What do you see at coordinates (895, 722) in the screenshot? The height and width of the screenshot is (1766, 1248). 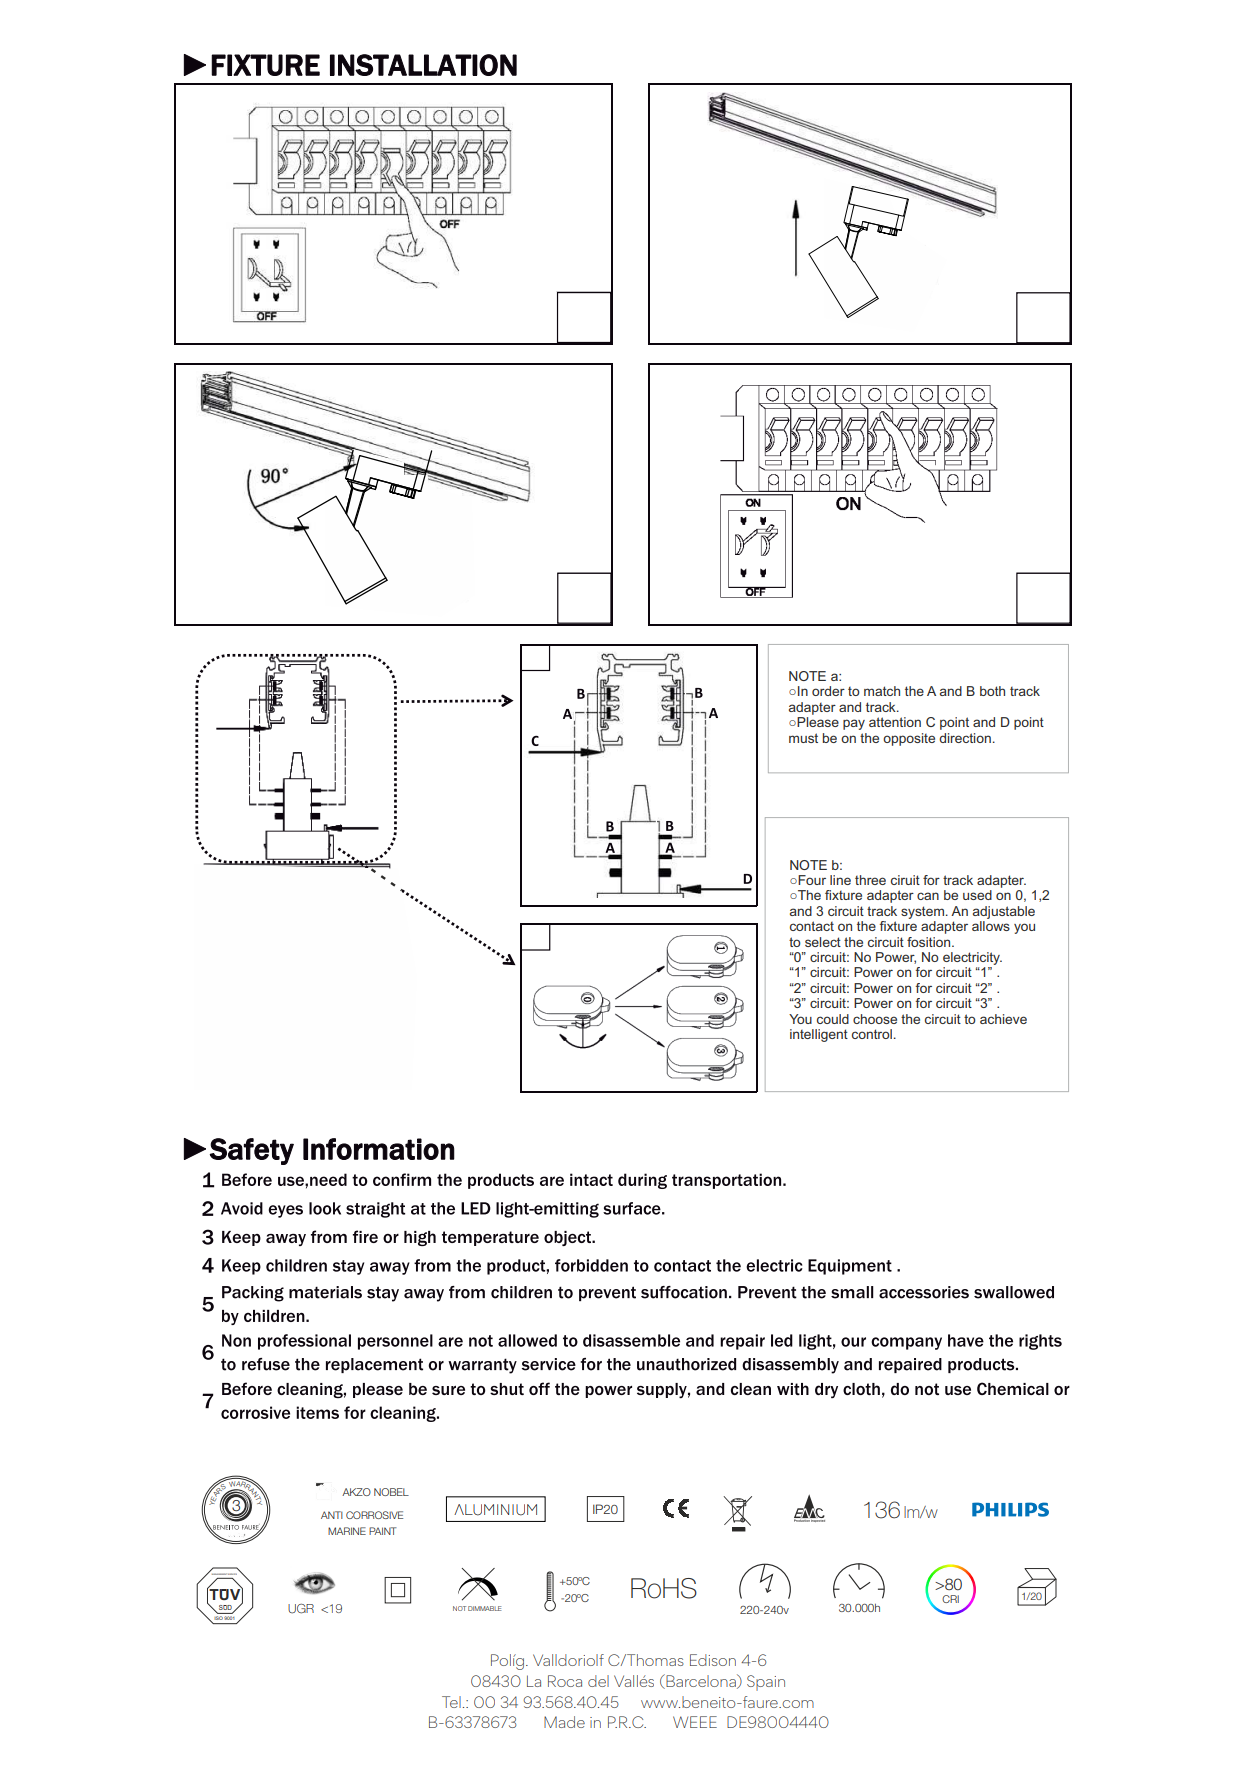 I see `attention` at bounding box center [895, 722].
